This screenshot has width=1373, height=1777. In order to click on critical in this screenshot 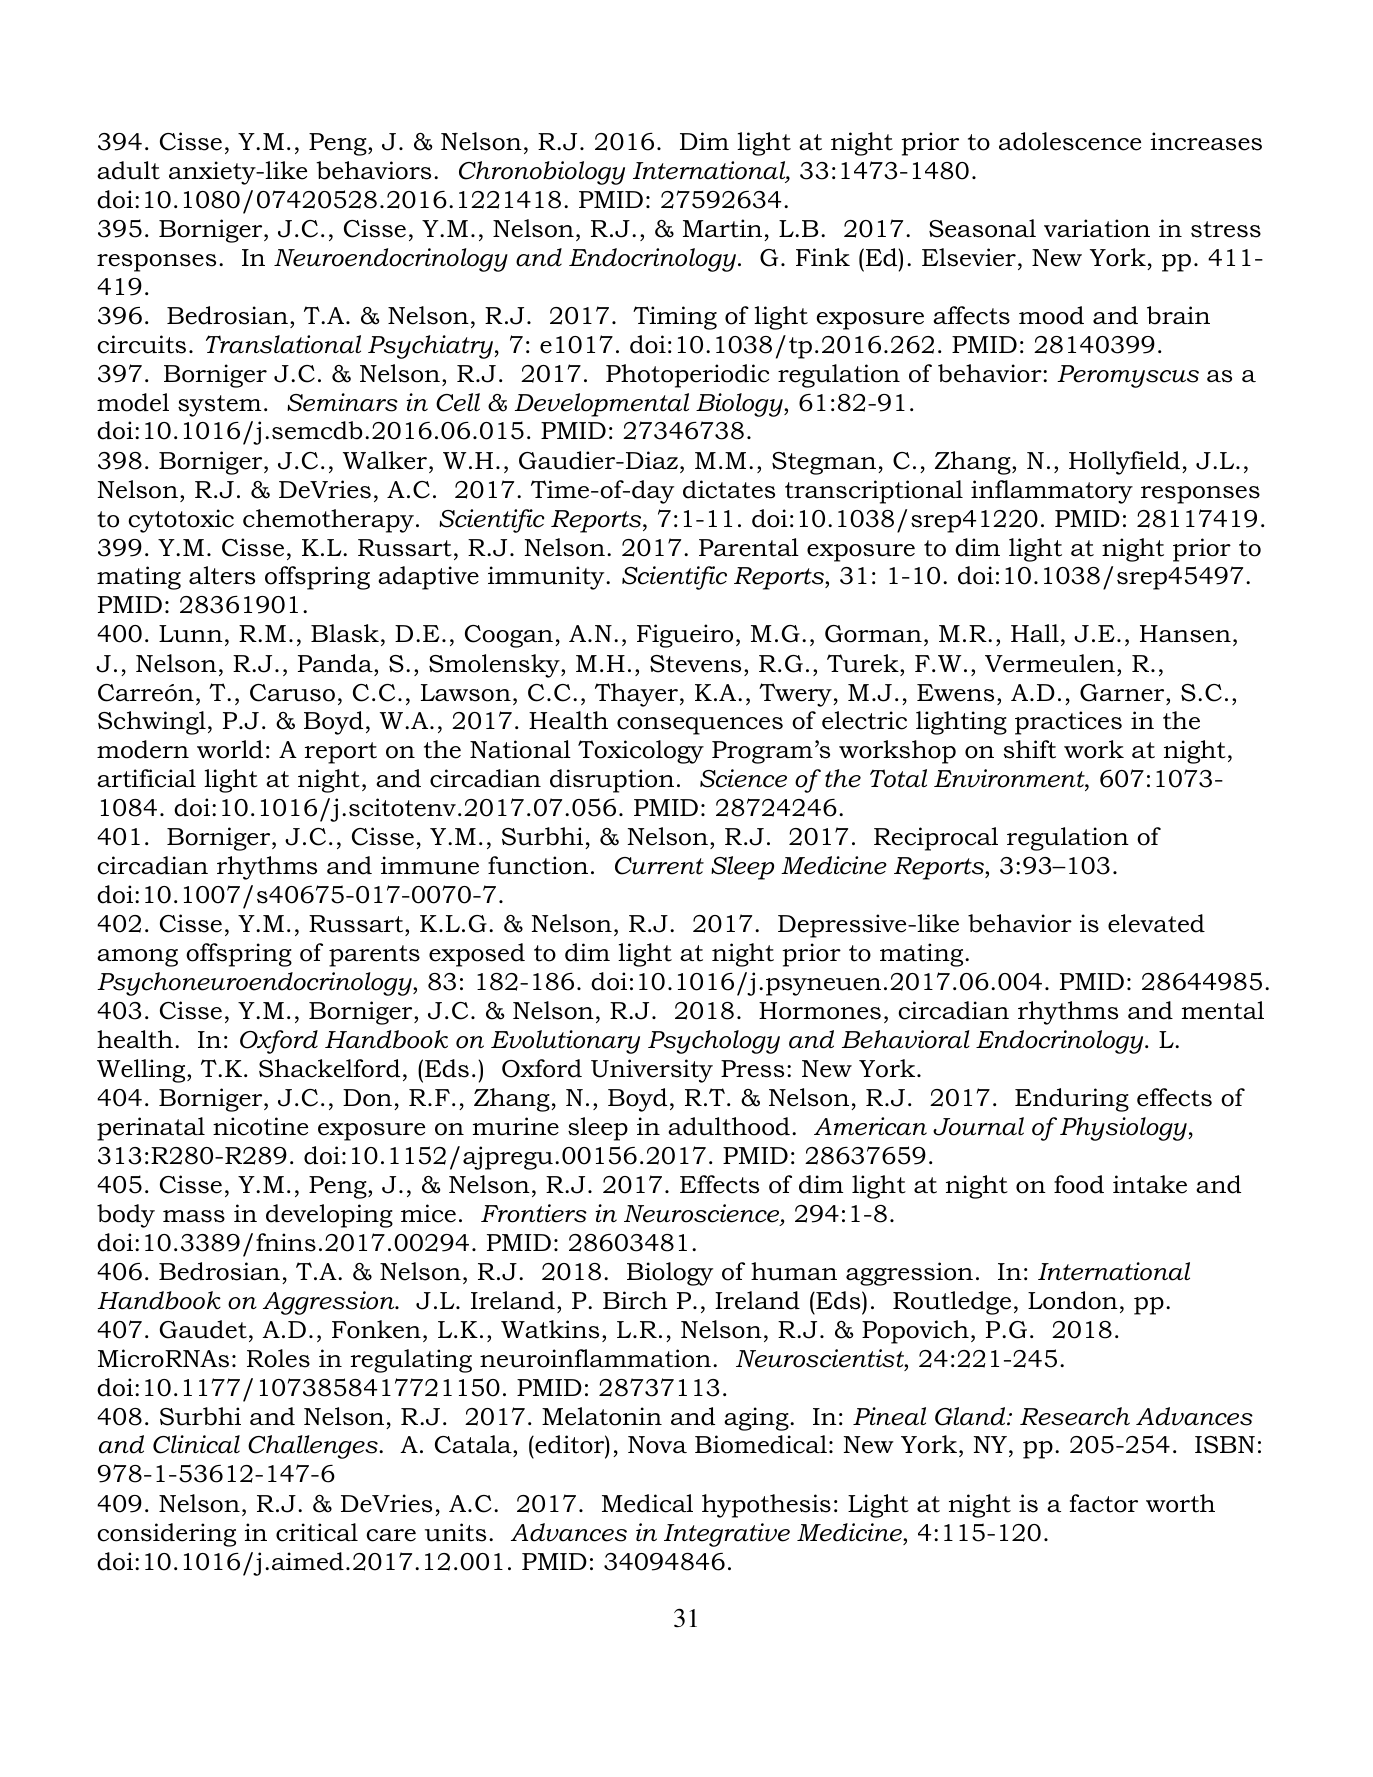, I will do `click(317, 1532)`.
